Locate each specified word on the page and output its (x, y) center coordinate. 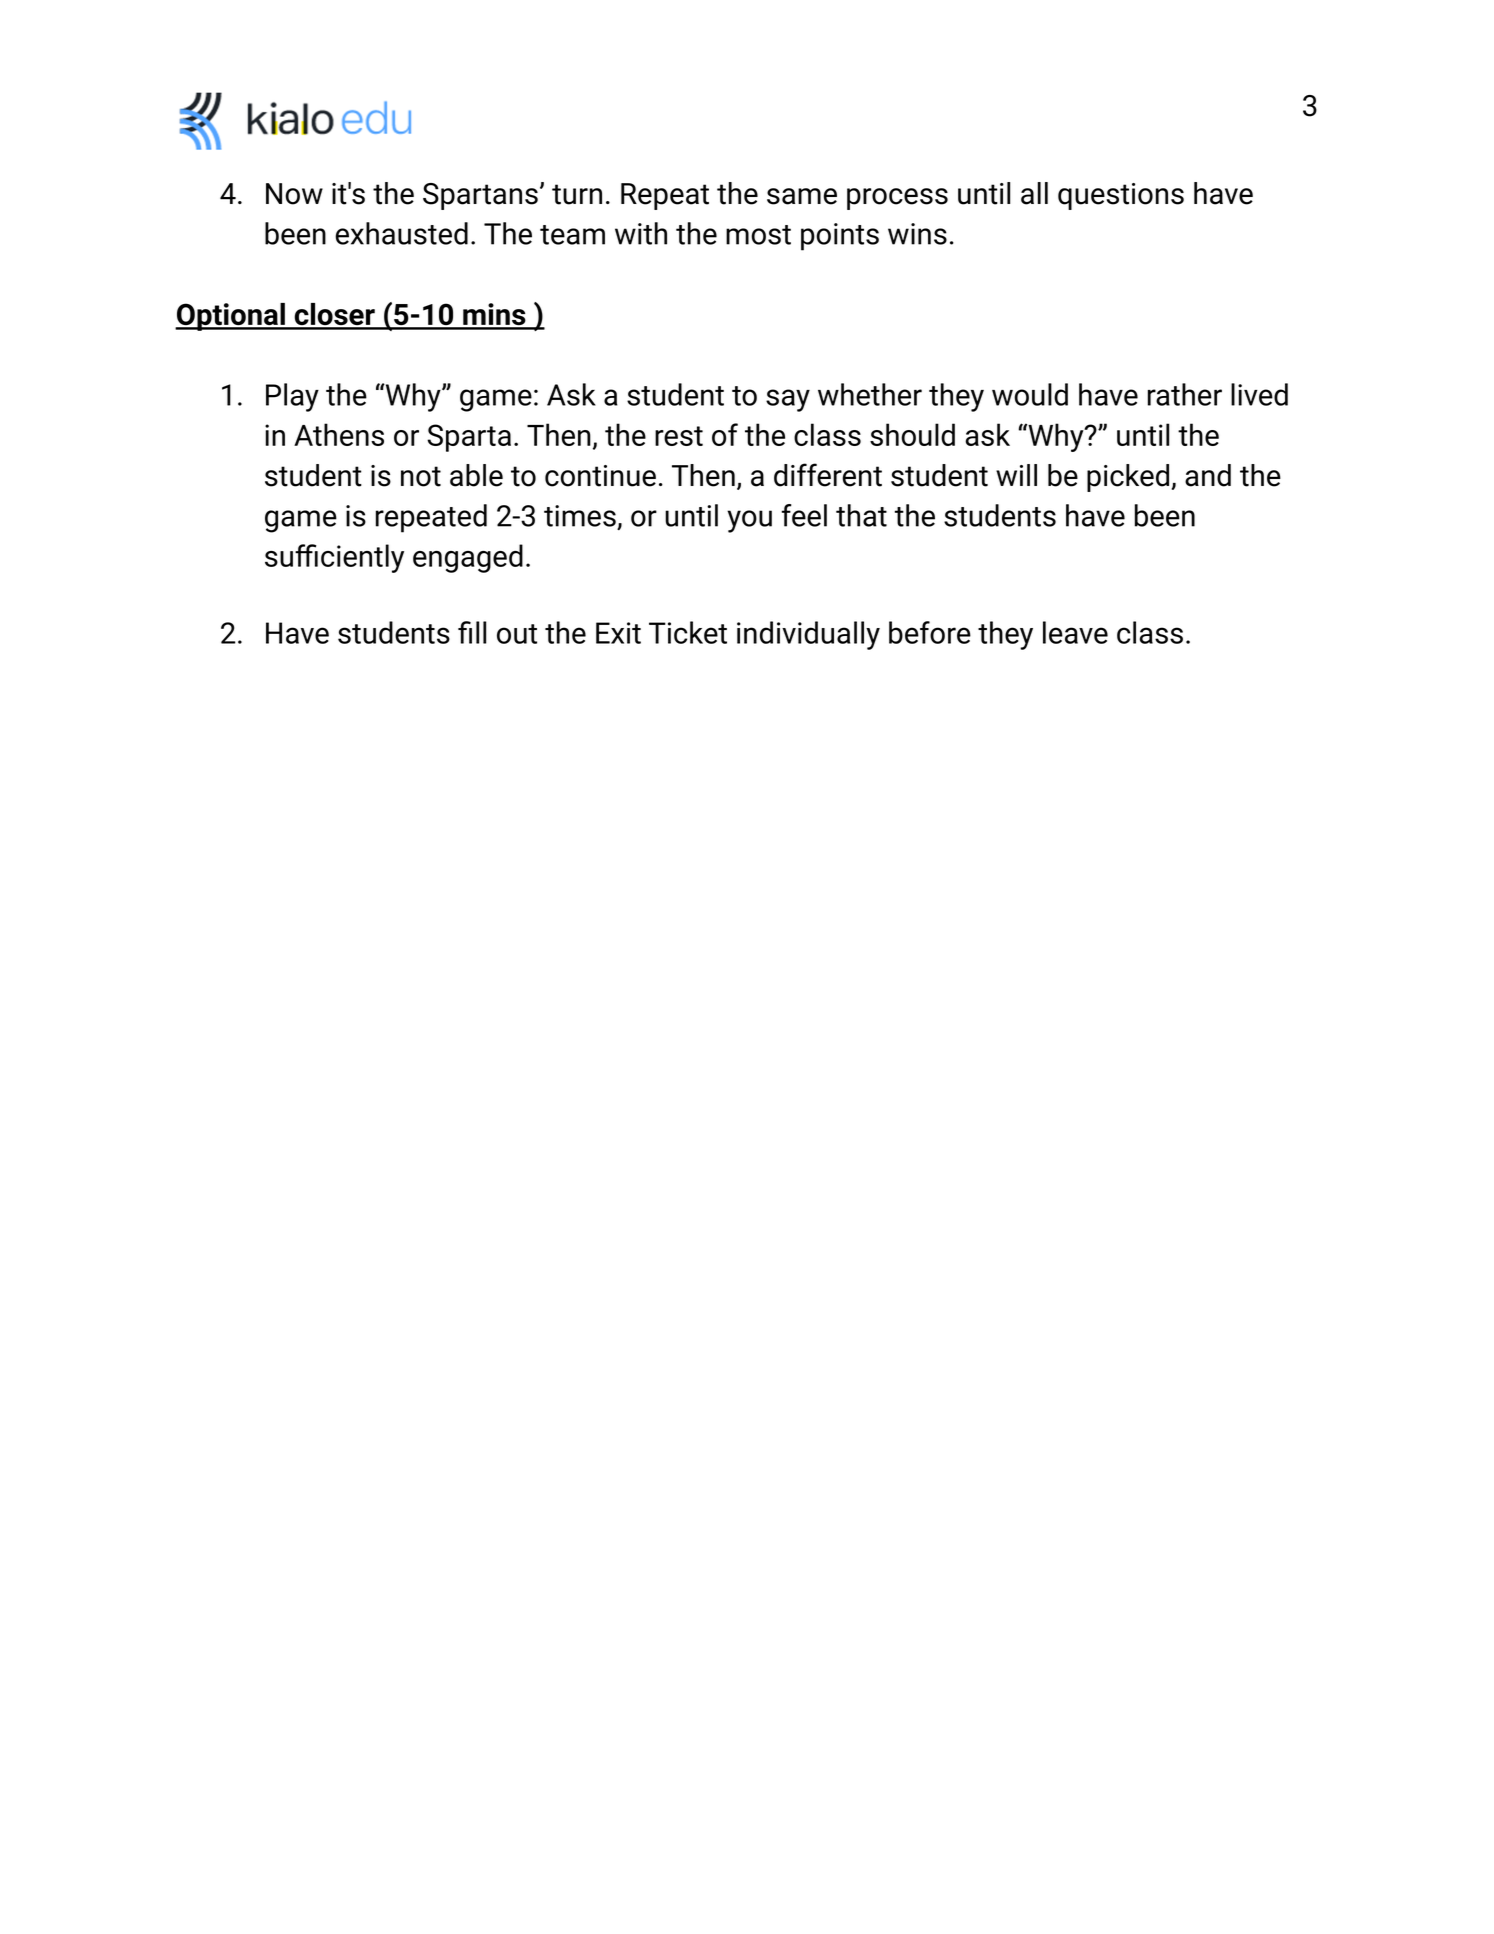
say (788, 400)
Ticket (688, 632)
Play (292, 397)
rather (1185, 394)
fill (472, 632)
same (802, 196)
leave (1075, 632)
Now (294, 194)
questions (1121, 196)
